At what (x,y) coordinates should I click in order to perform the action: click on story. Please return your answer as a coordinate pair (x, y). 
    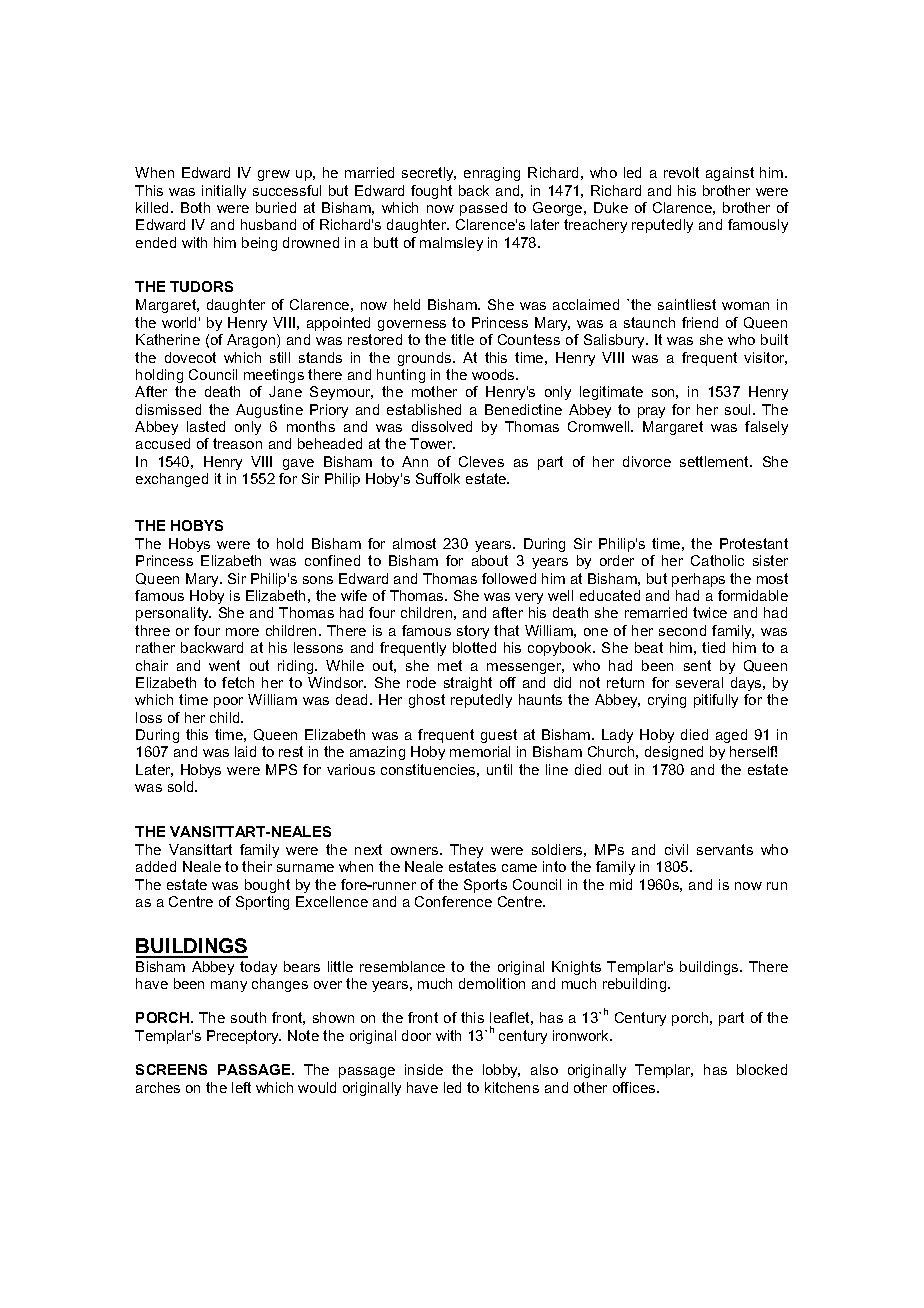
    Looking at the image, I should click on (473, 632).
